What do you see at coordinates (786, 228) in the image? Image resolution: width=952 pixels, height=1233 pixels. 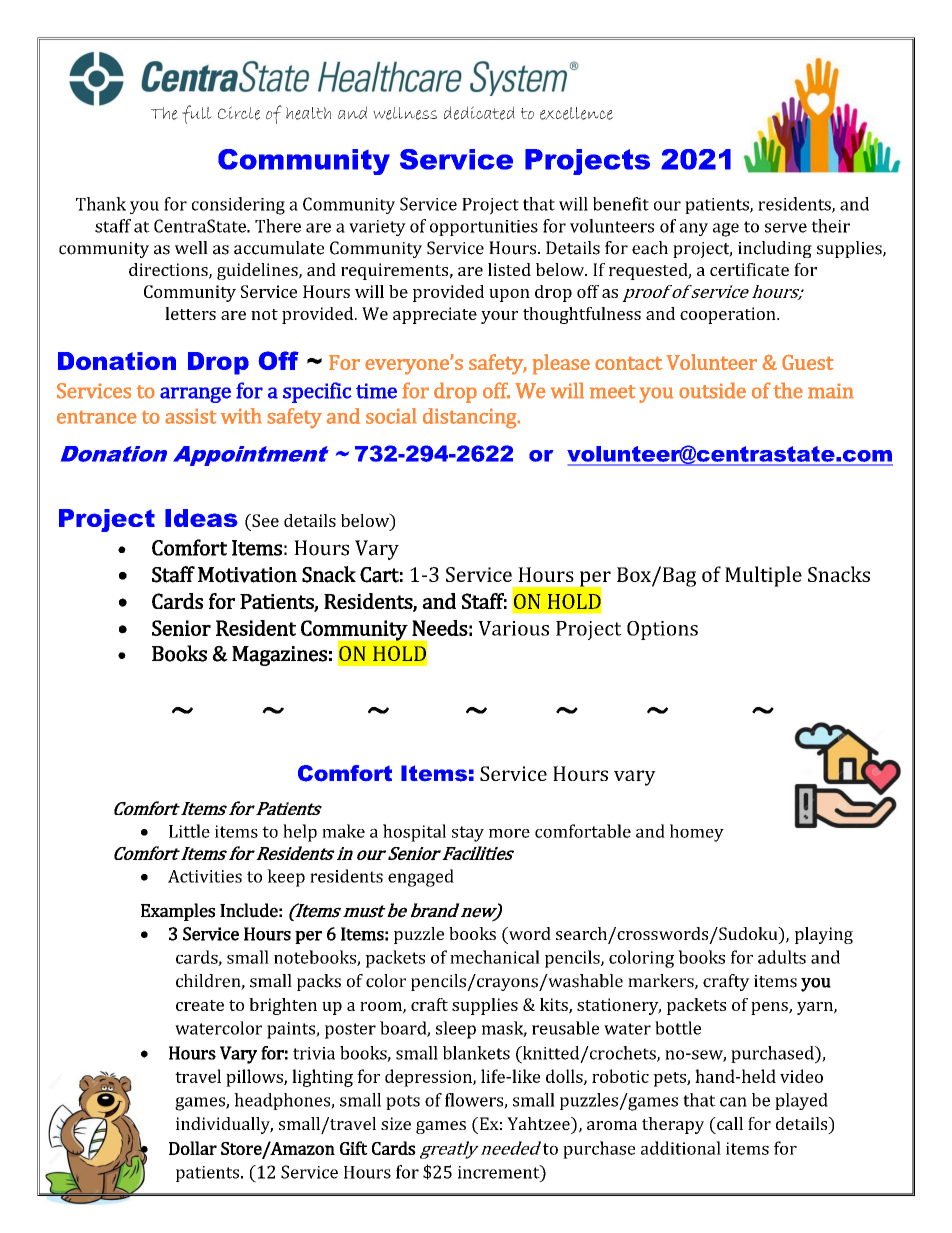 I see `serve` at bounding box center [786, 228].
